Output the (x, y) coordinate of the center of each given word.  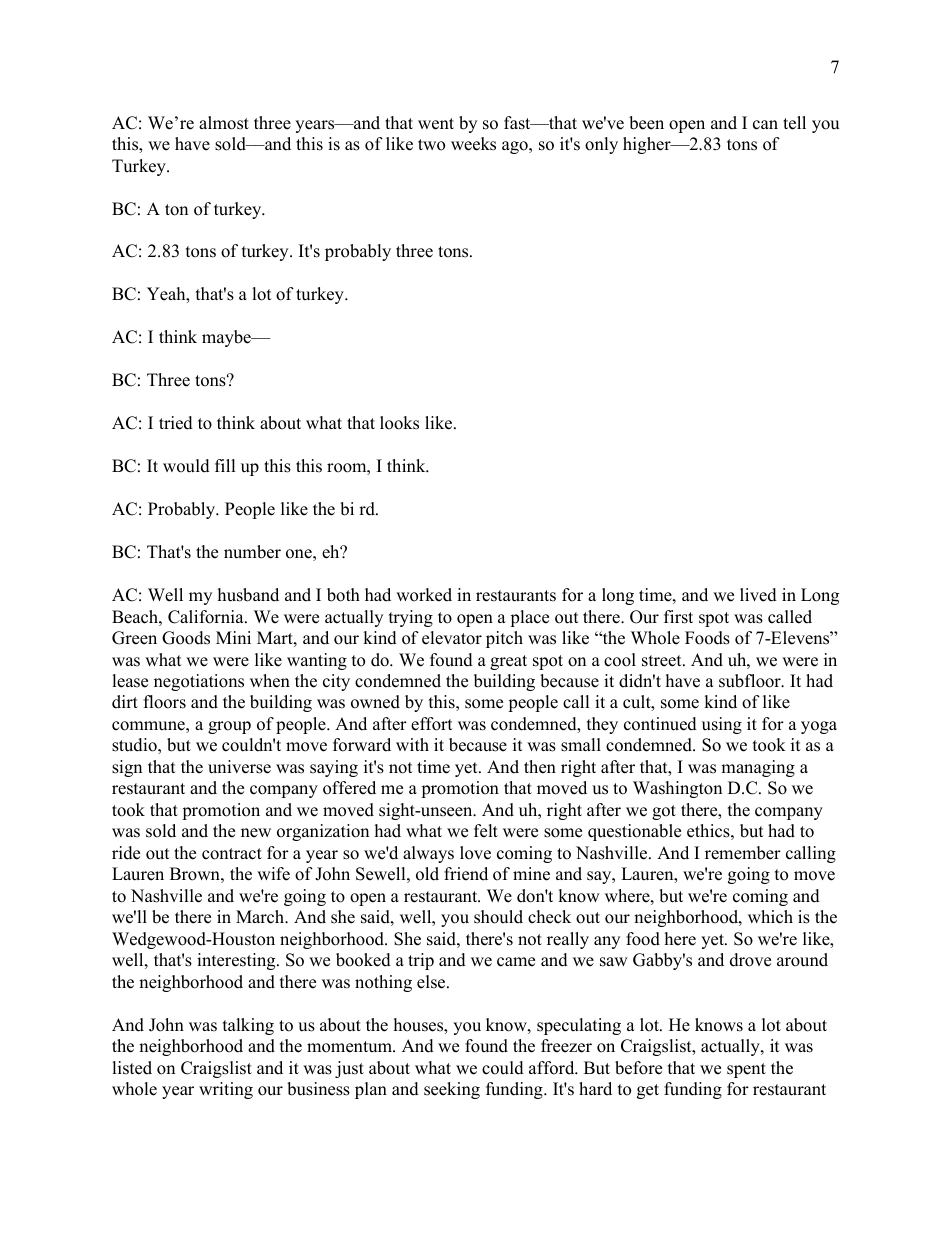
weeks (473, 144)
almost (224, 123)
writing (226, 1090)
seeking (452, 1090)
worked (424, 595)
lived (758, 595)
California (207, 617)
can (765, 125)
